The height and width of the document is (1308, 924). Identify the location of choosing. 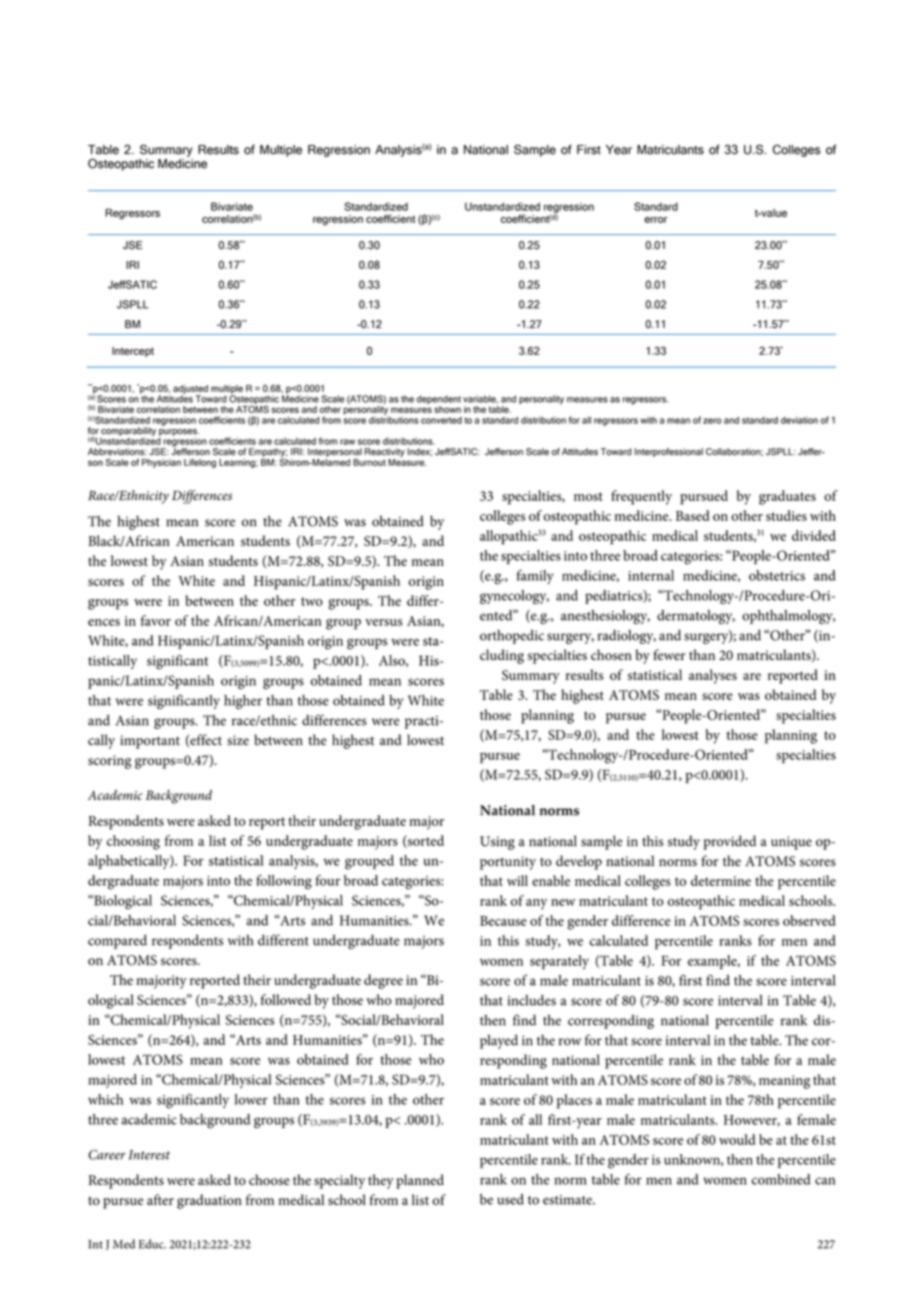
(133, 842).
